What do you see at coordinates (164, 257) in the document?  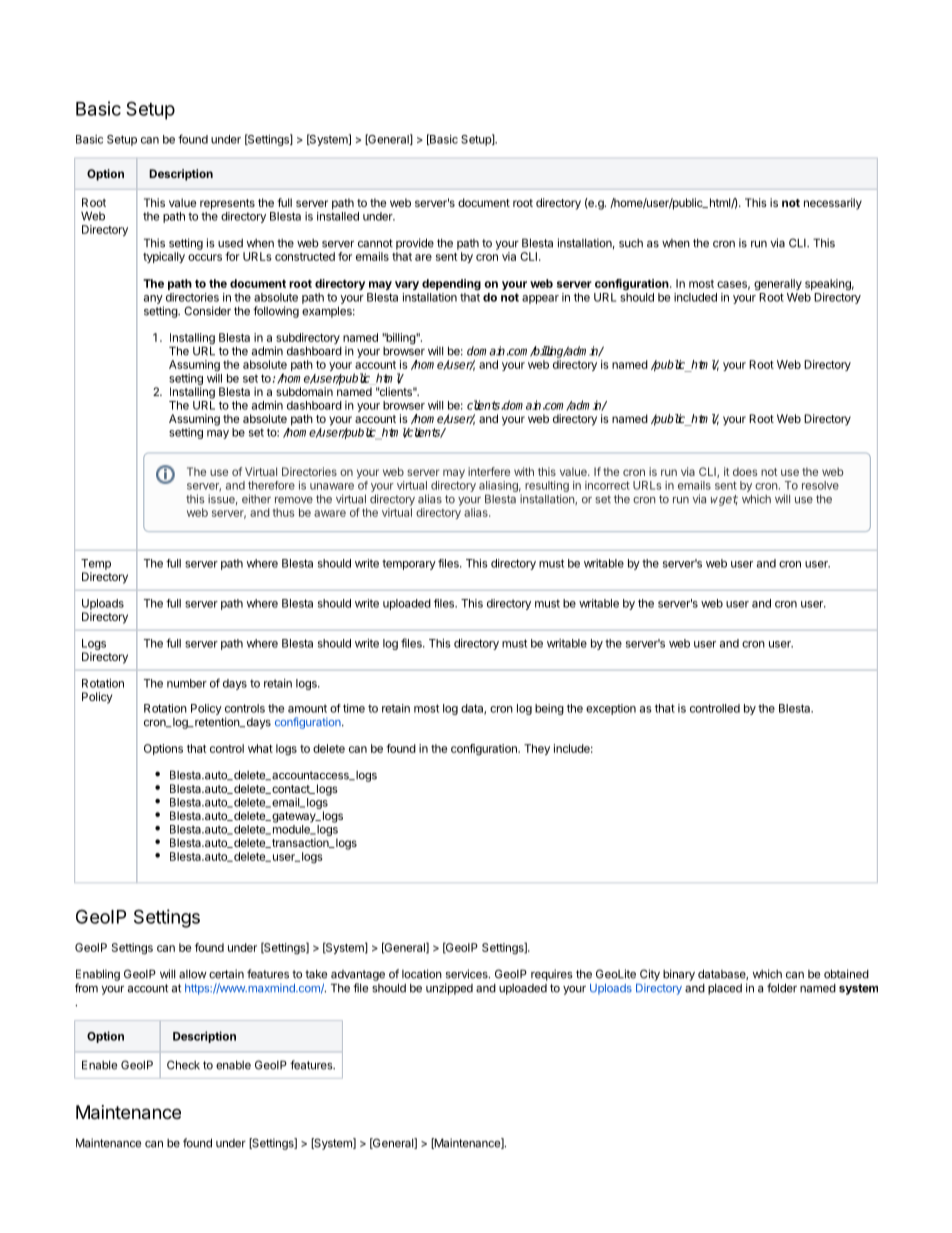 I see `typically` at bounding box center [164, 257].
